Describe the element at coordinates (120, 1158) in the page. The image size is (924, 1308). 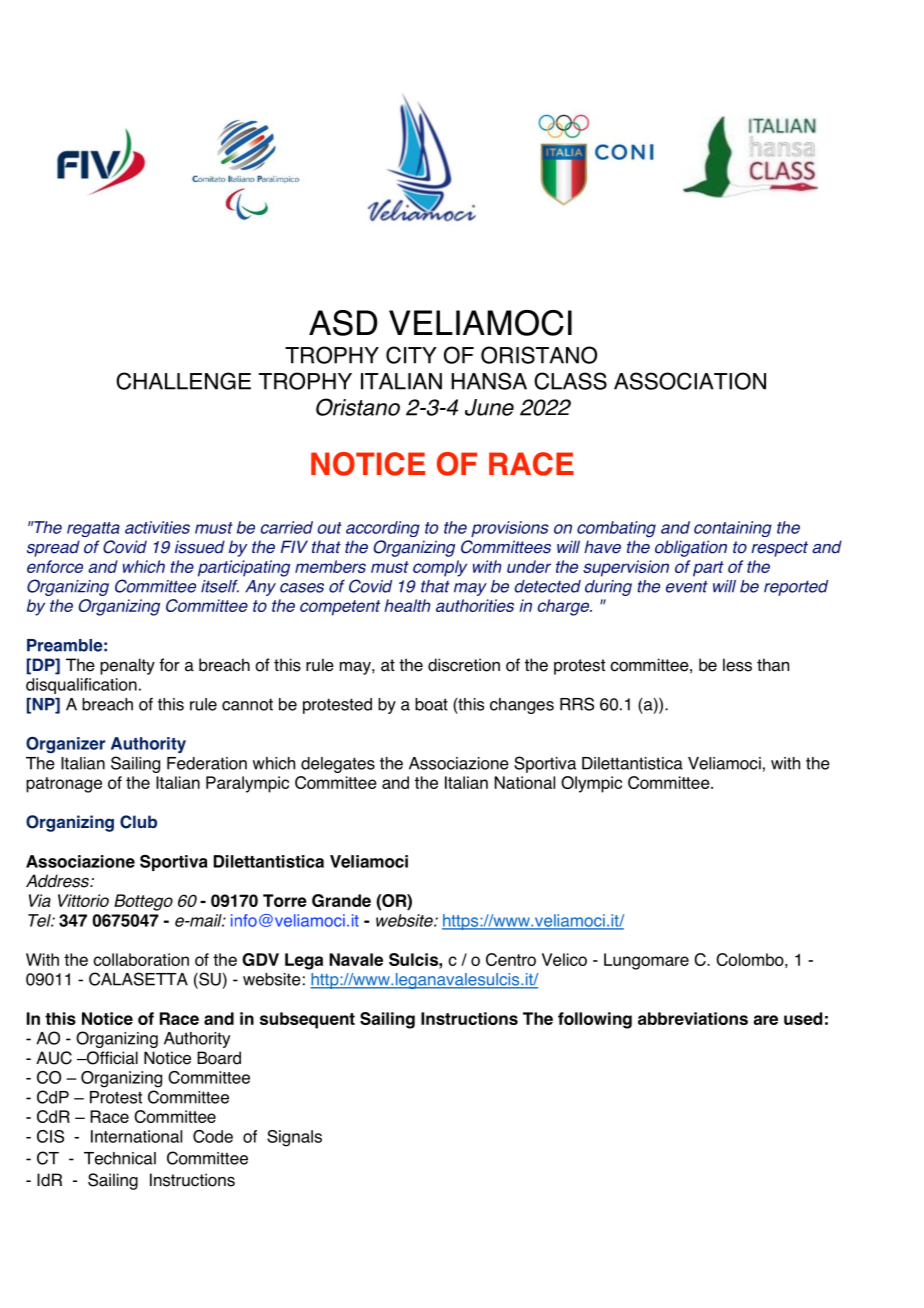
I see `Technical` at that location.
